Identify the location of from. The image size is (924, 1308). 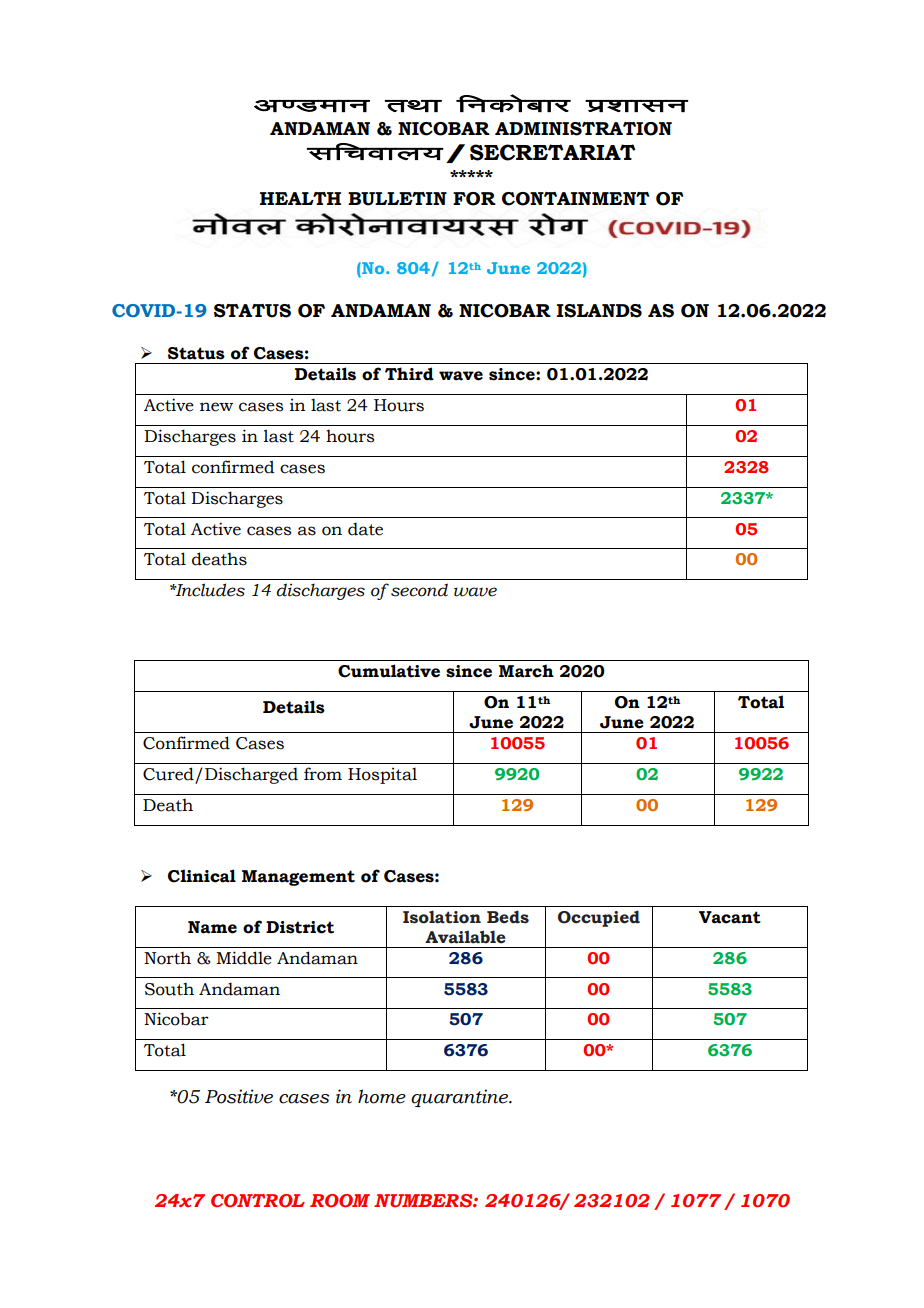
(323, 774).
